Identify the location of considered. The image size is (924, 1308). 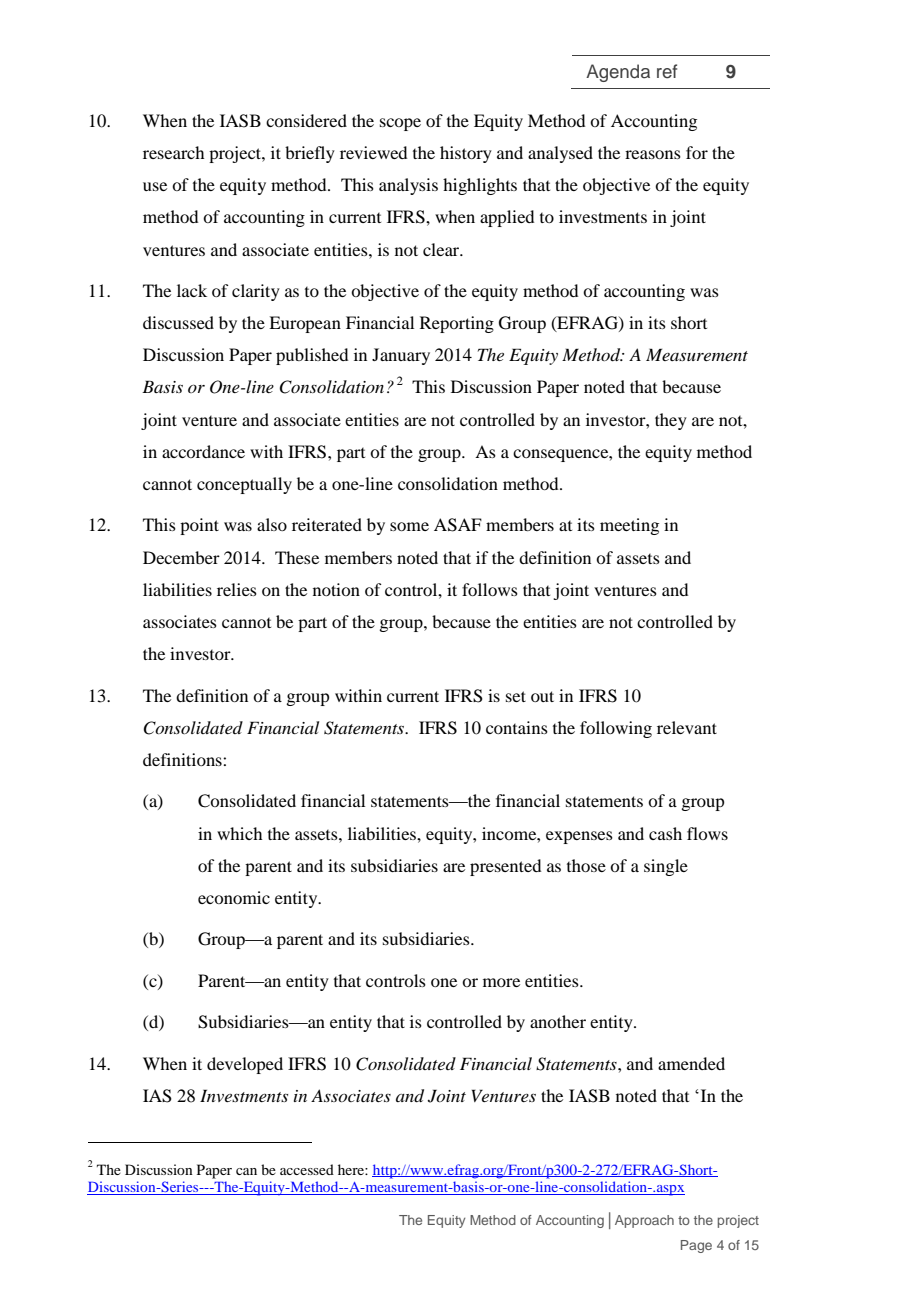
(306, 120).
